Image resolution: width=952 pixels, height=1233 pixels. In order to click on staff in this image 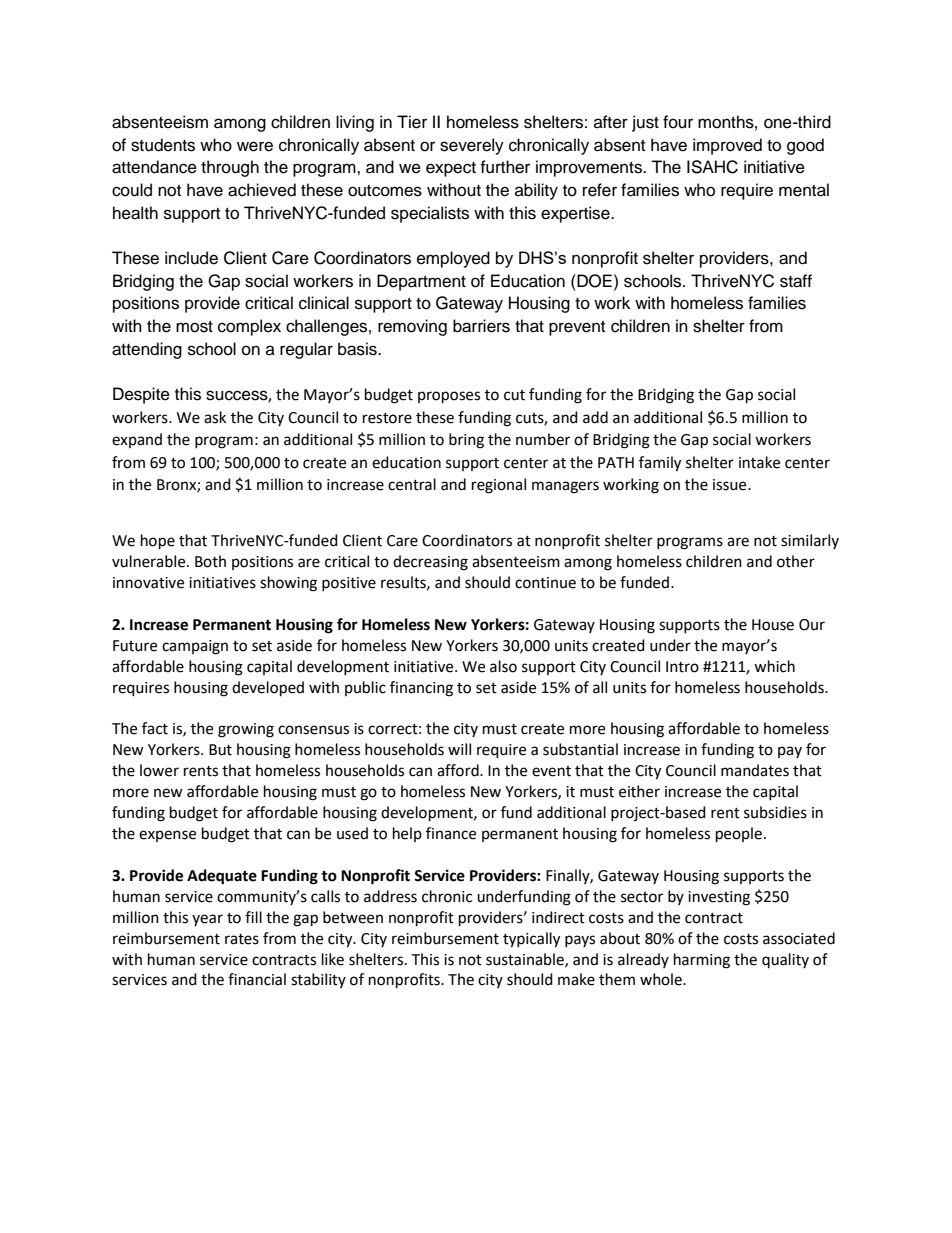, I will do `click(796, 281)`.
